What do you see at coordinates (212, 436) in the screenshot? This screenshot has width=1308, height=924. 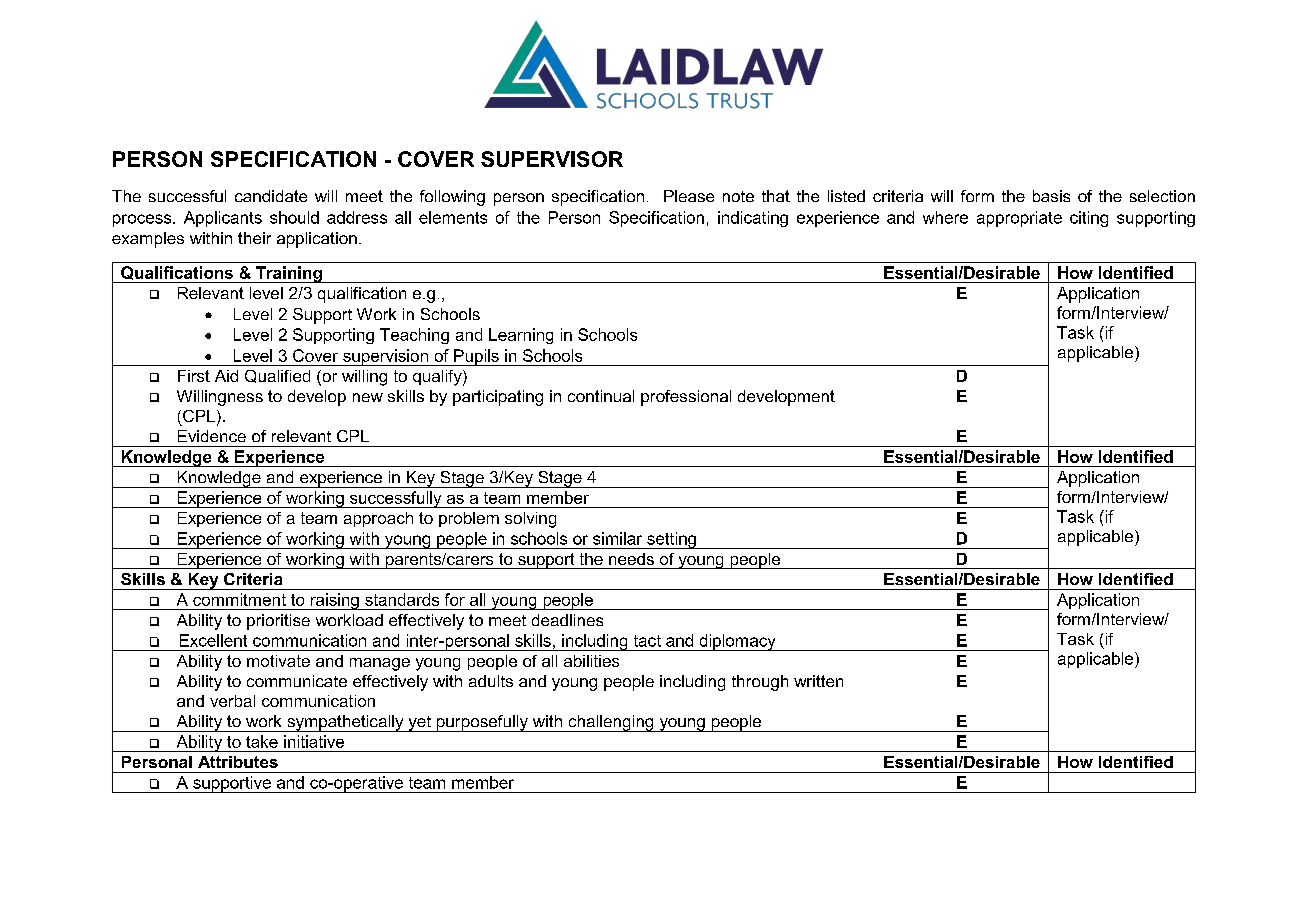 I see `Evidence` at bounding box center [212, 436].
